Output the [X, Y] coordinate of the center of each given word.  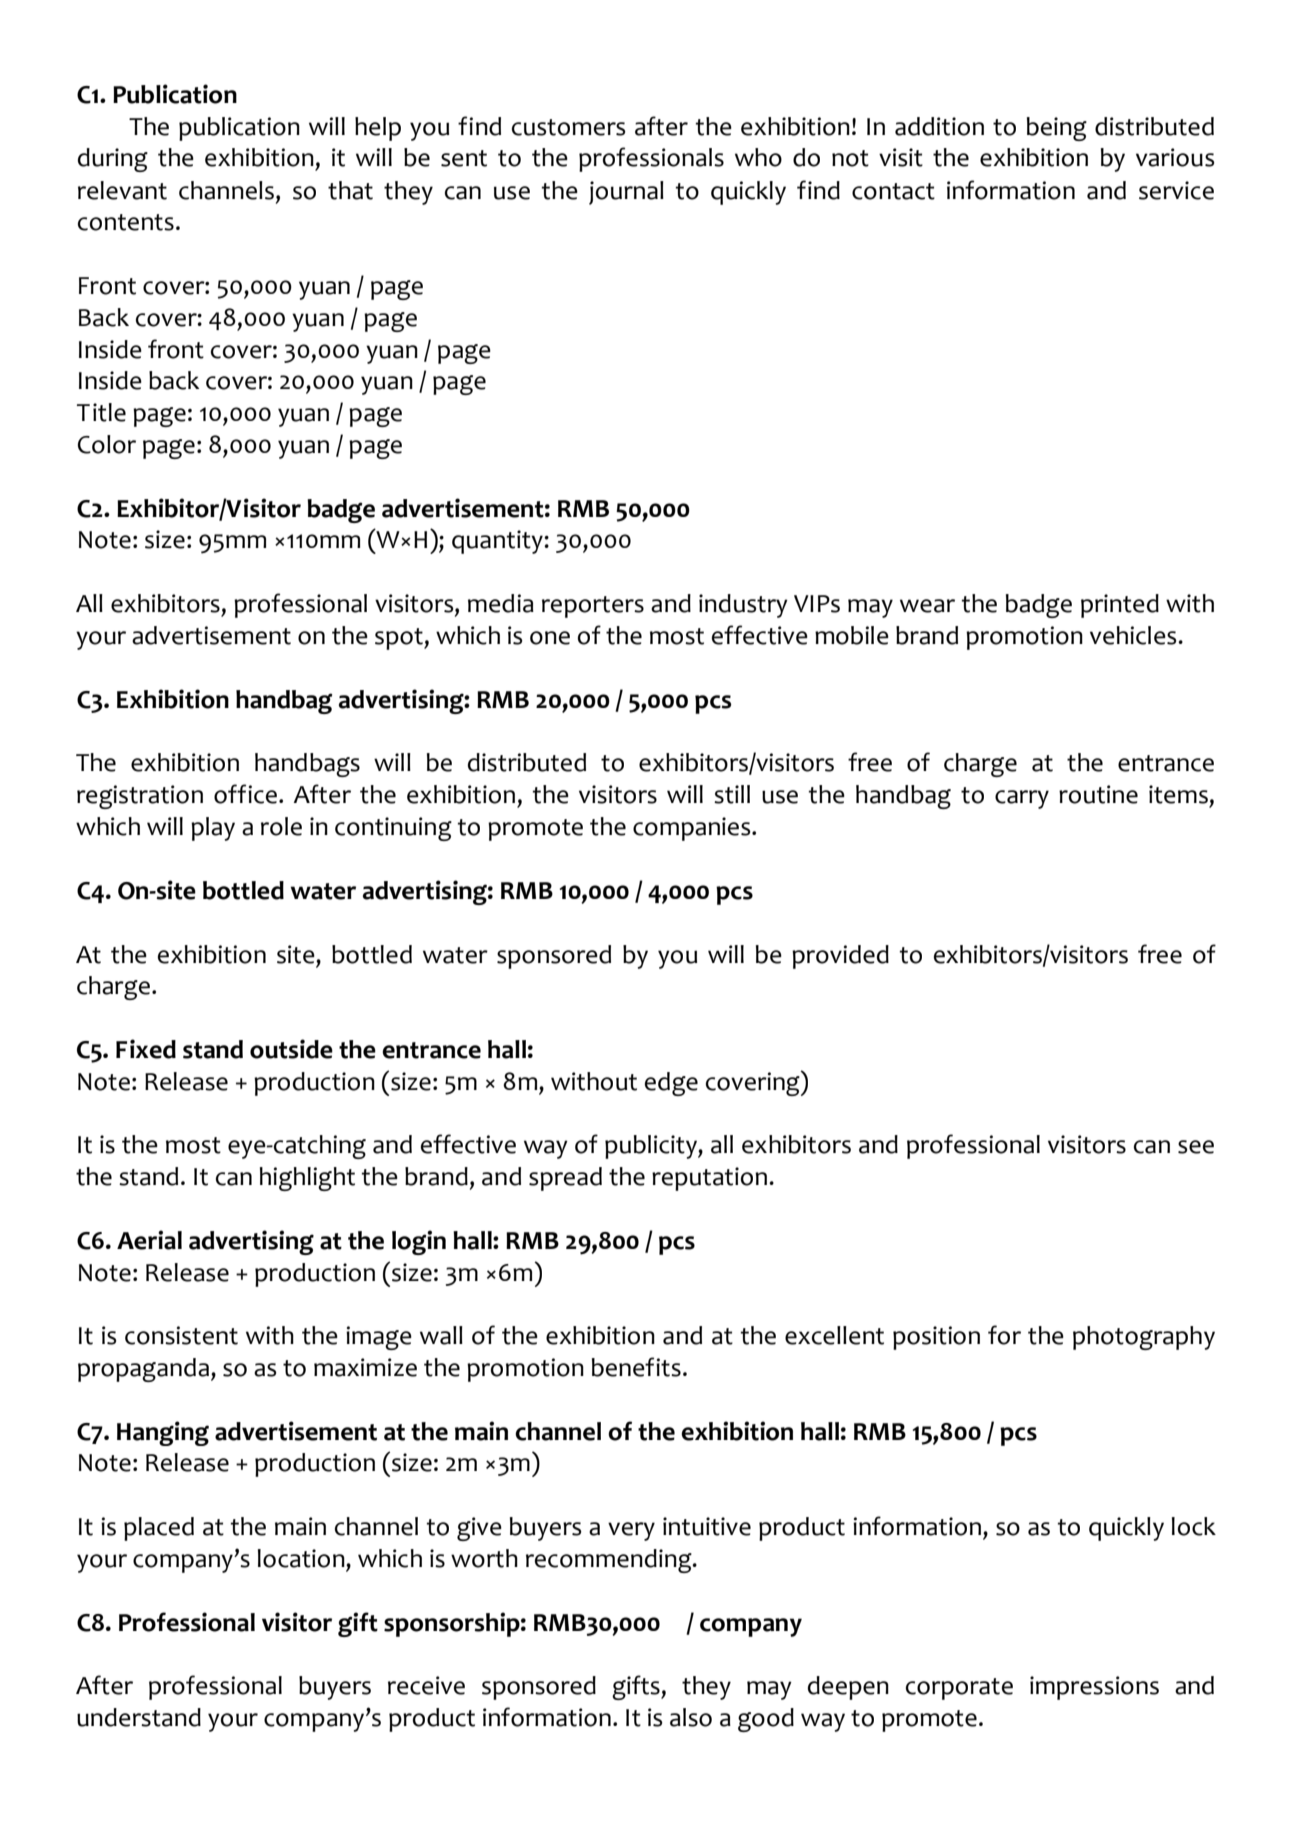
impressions [1094, 1688]
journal [626, 193]
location [302, 1558]
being [1057, 129]
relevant [122, 190]
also [691, 1717]
